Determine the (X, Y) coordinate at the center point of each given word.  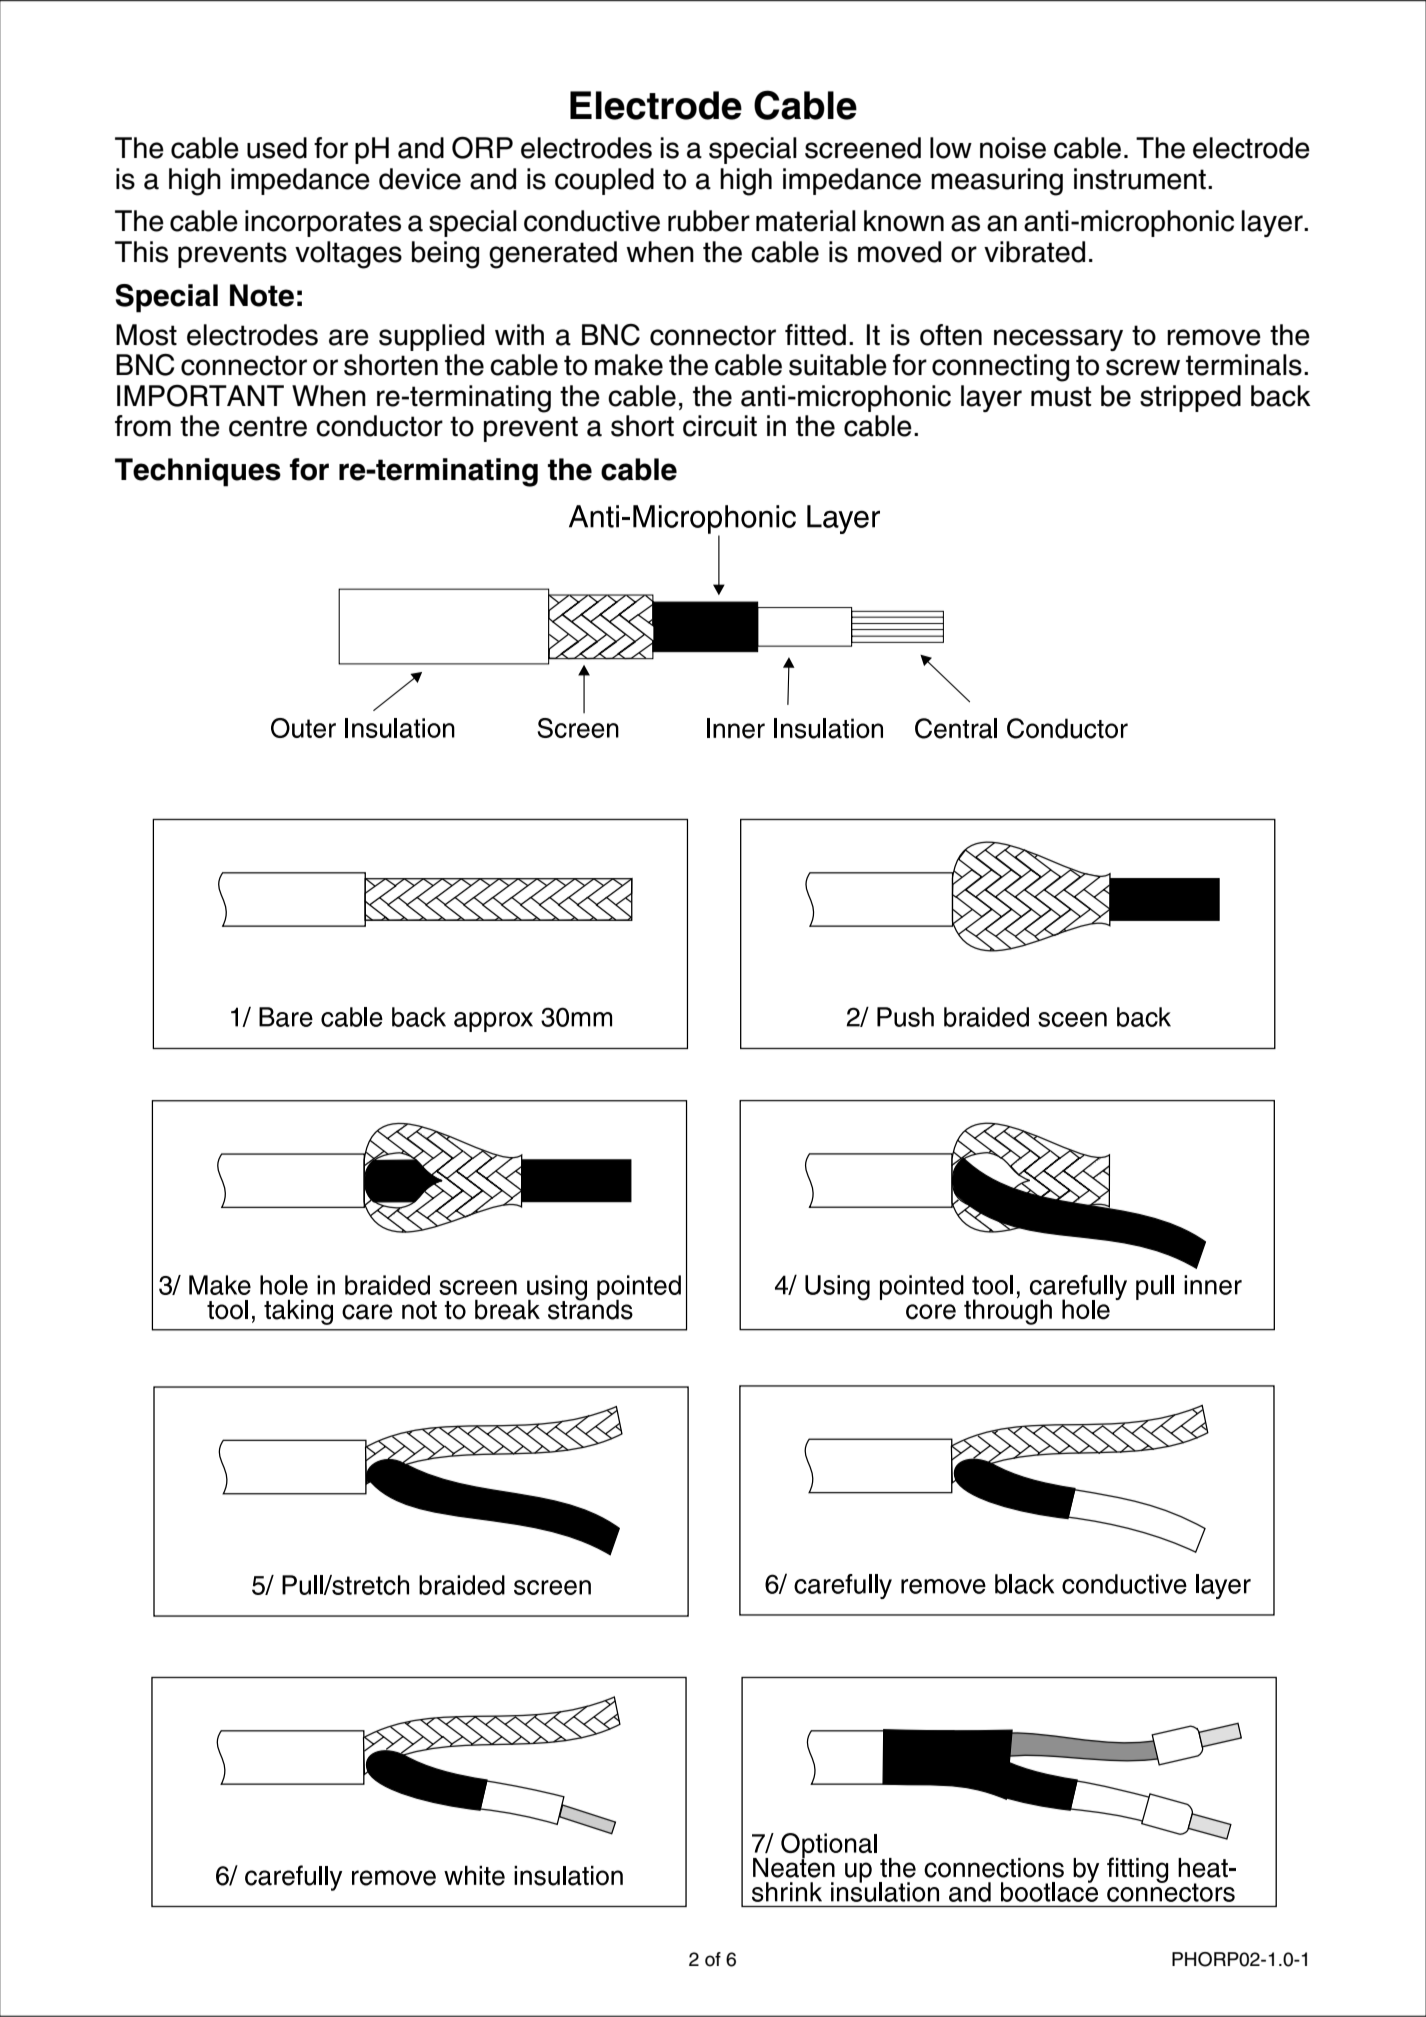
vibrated (1034, 252)
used (277, 148)
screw (1143, 367)
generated (553, 255)
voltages (348, 255)
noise (1013, 148)
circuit (720, 426)
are (349, 337)
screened (863, 148)
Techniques (198, 472)
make (629, 365)
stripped (1190, 398)
